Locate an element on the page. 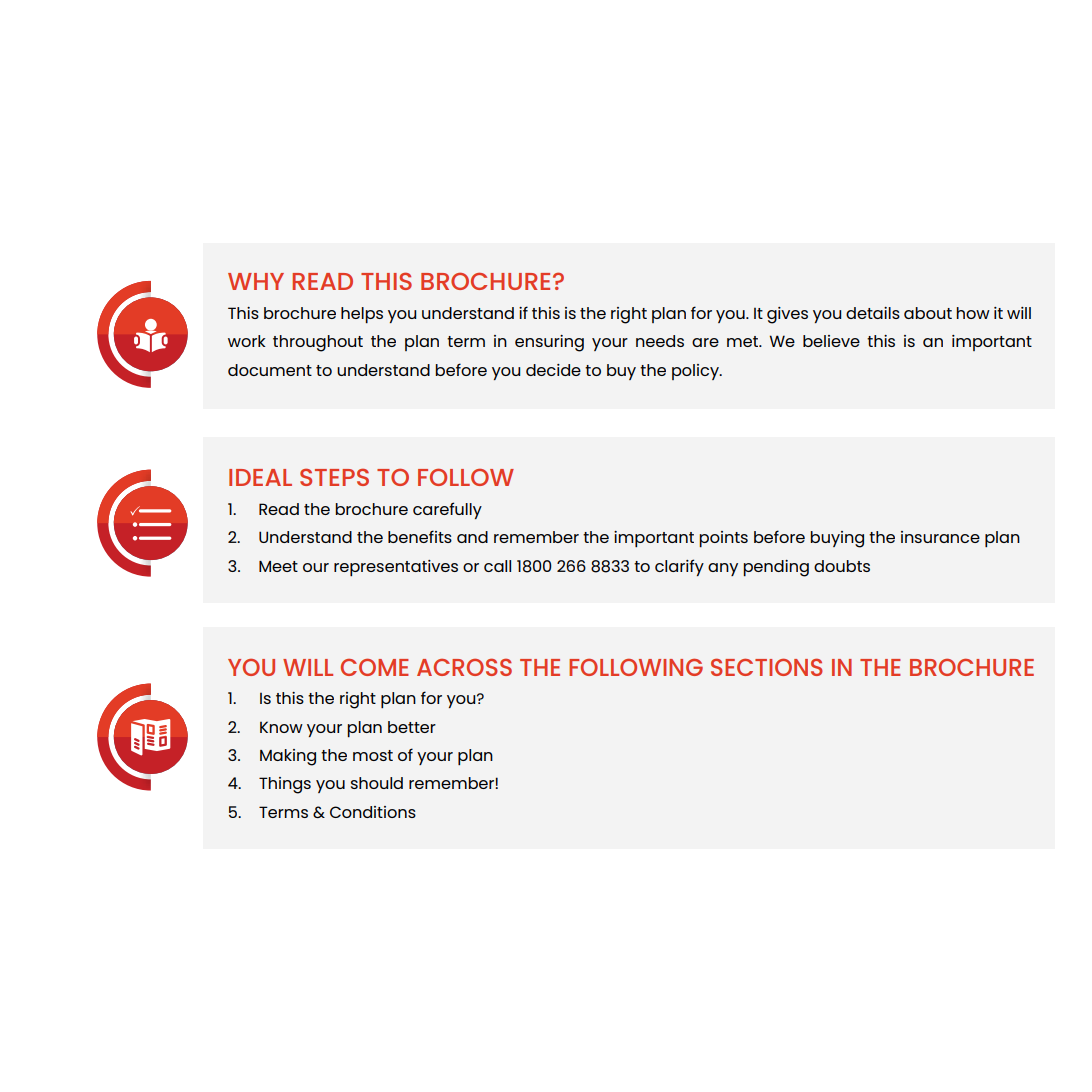  ACROSS is located at coordinates (464, 667).
